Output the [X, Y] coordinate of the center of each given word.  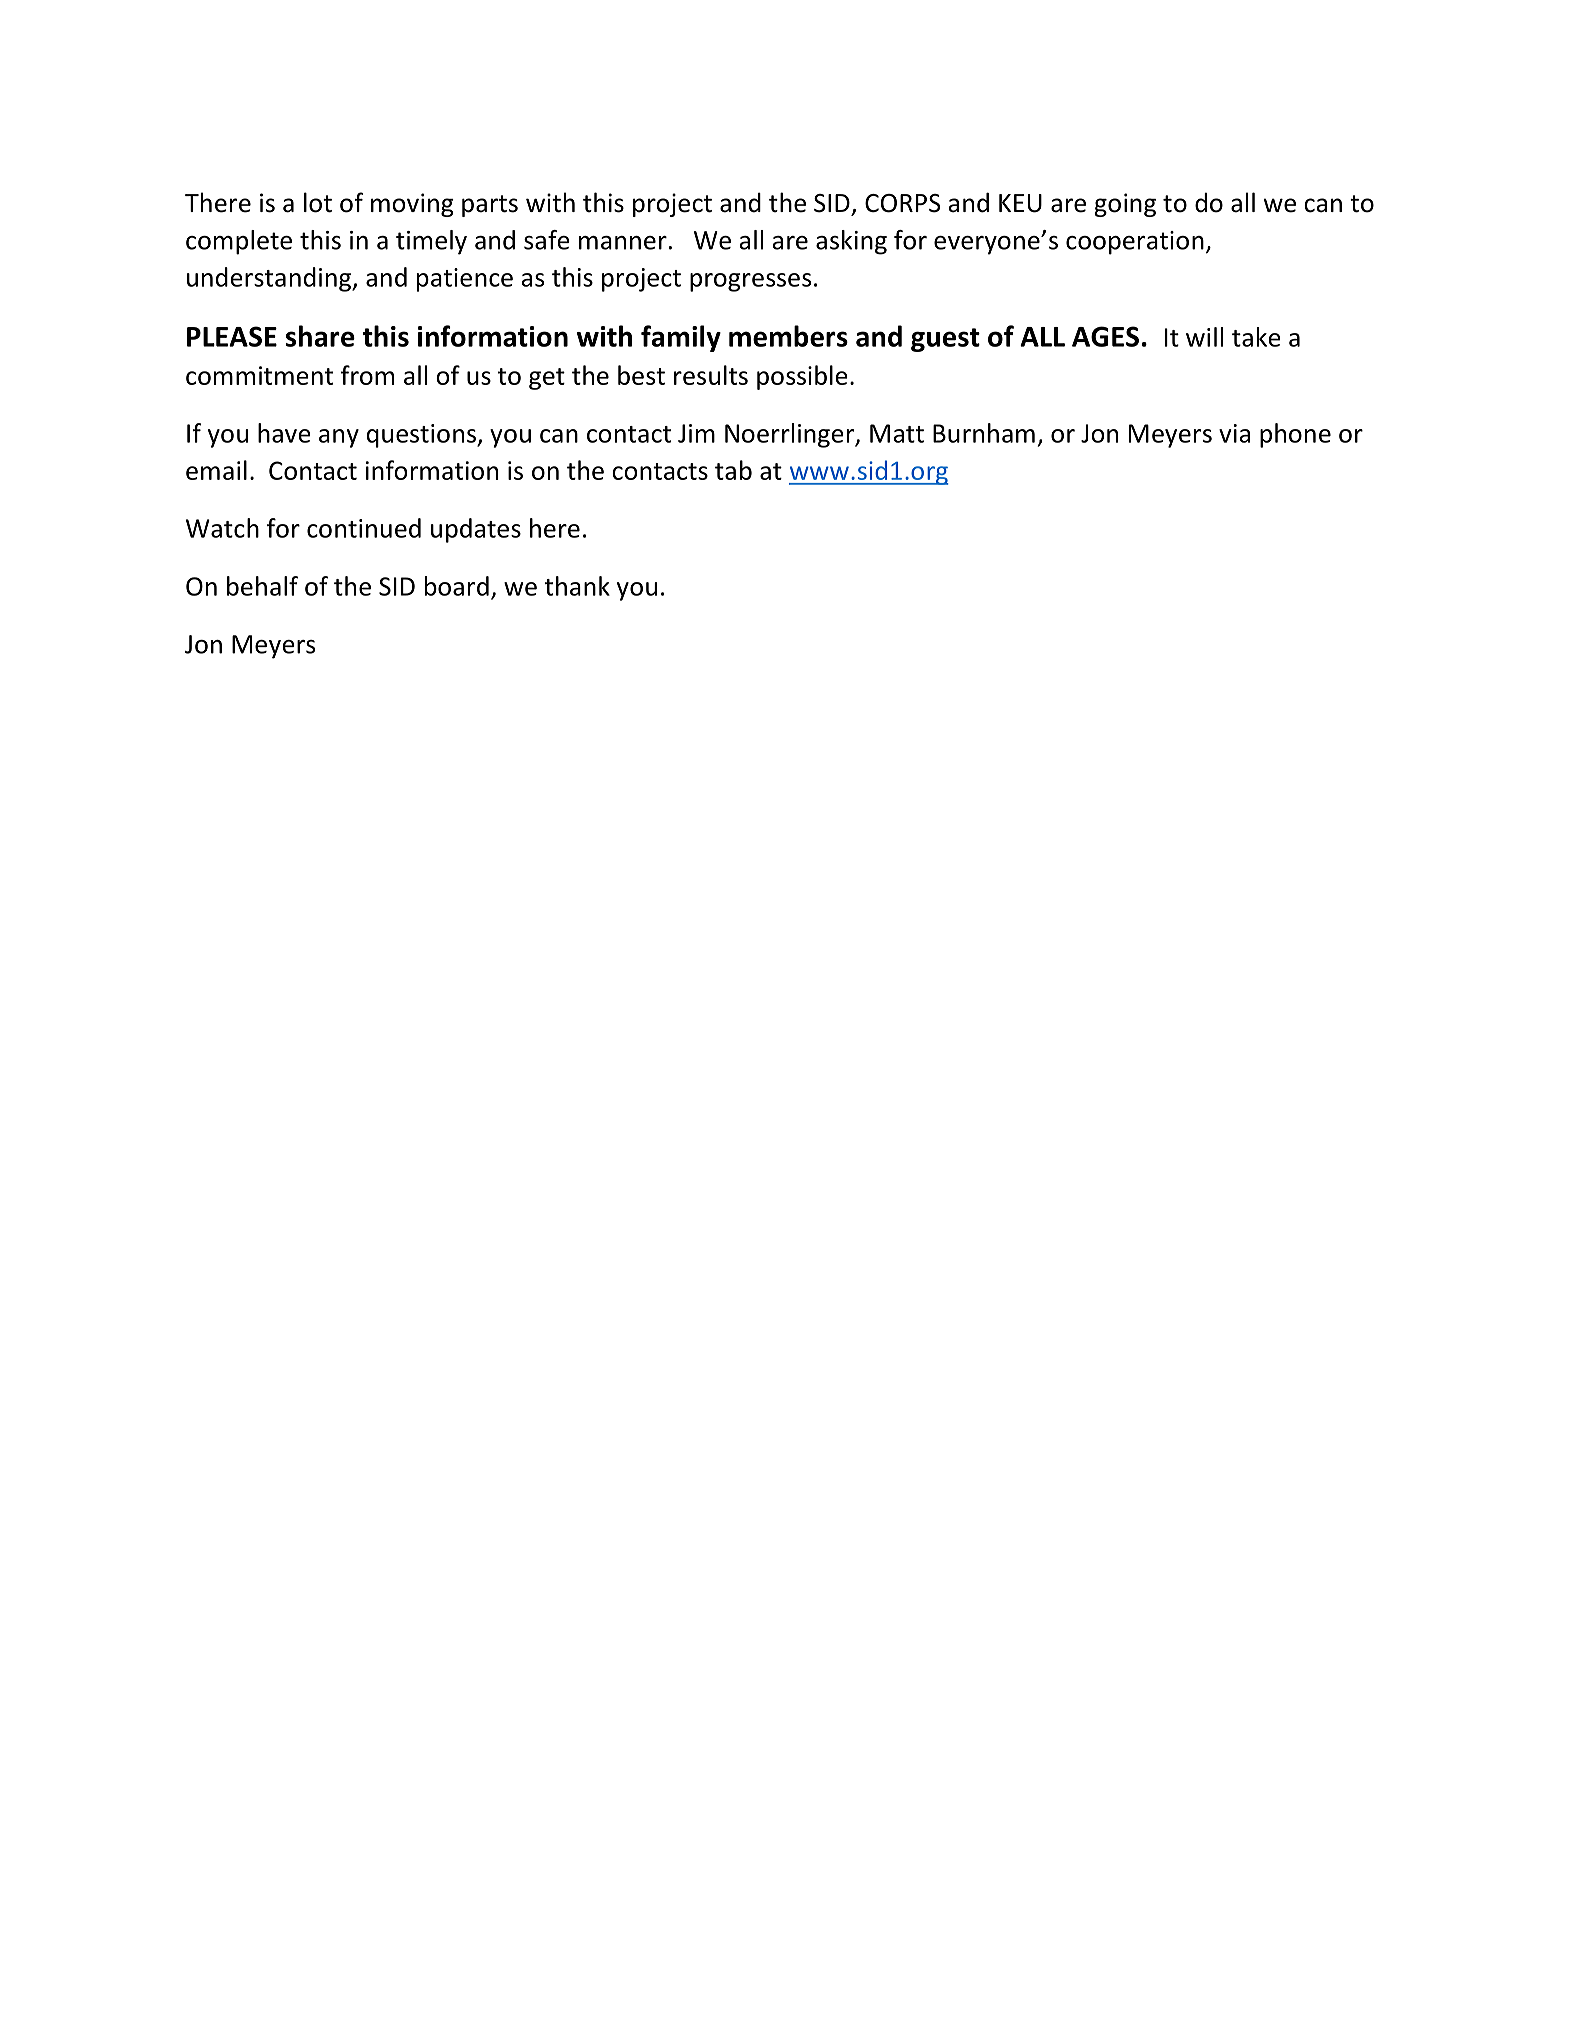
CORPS [903, 203]
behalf [262, 586]
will [1204, 337]
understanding [270, 279]
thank [577, 586]
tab [733, 470]
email [216, 470]
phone [1295, 435]
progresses [750, 282]
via [1234, 433]
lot [318, 202]
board [457, 586]
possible [802, 377]
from [367, 375]
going [1125, 205]
